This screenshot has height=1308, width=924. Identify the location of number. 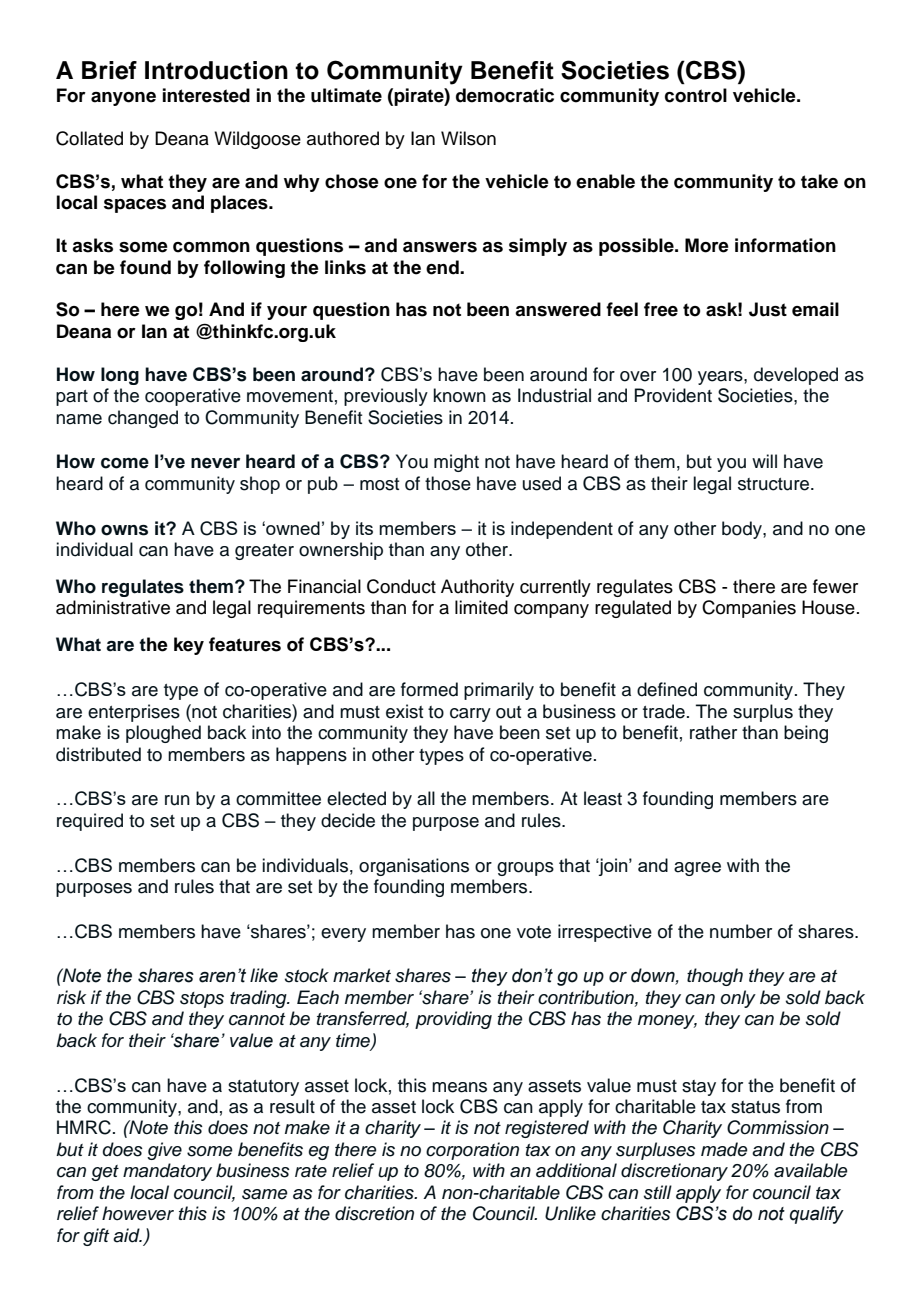
(741, 931).
